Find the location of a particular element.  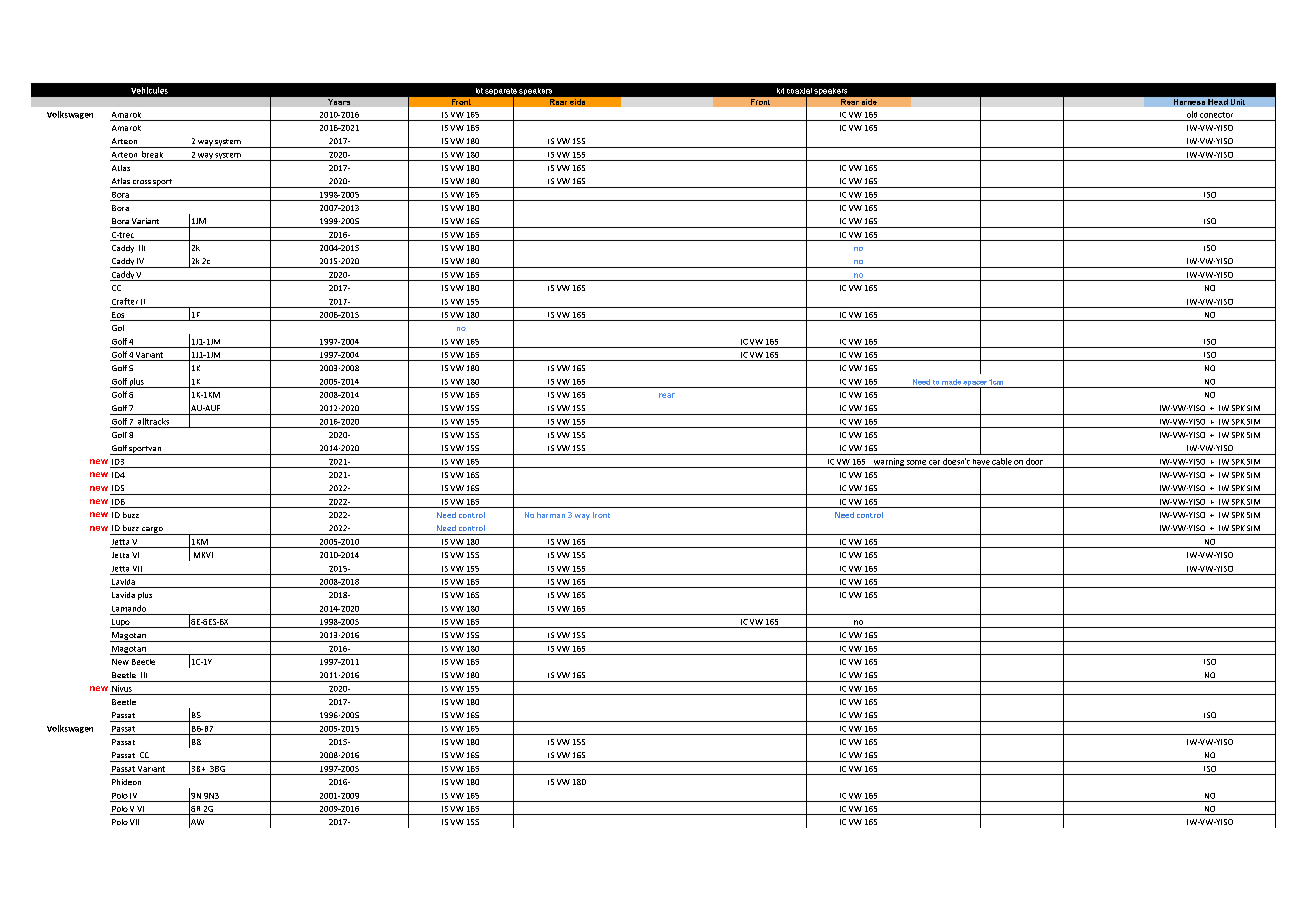

spacer is located at coordinates (975, 384).
